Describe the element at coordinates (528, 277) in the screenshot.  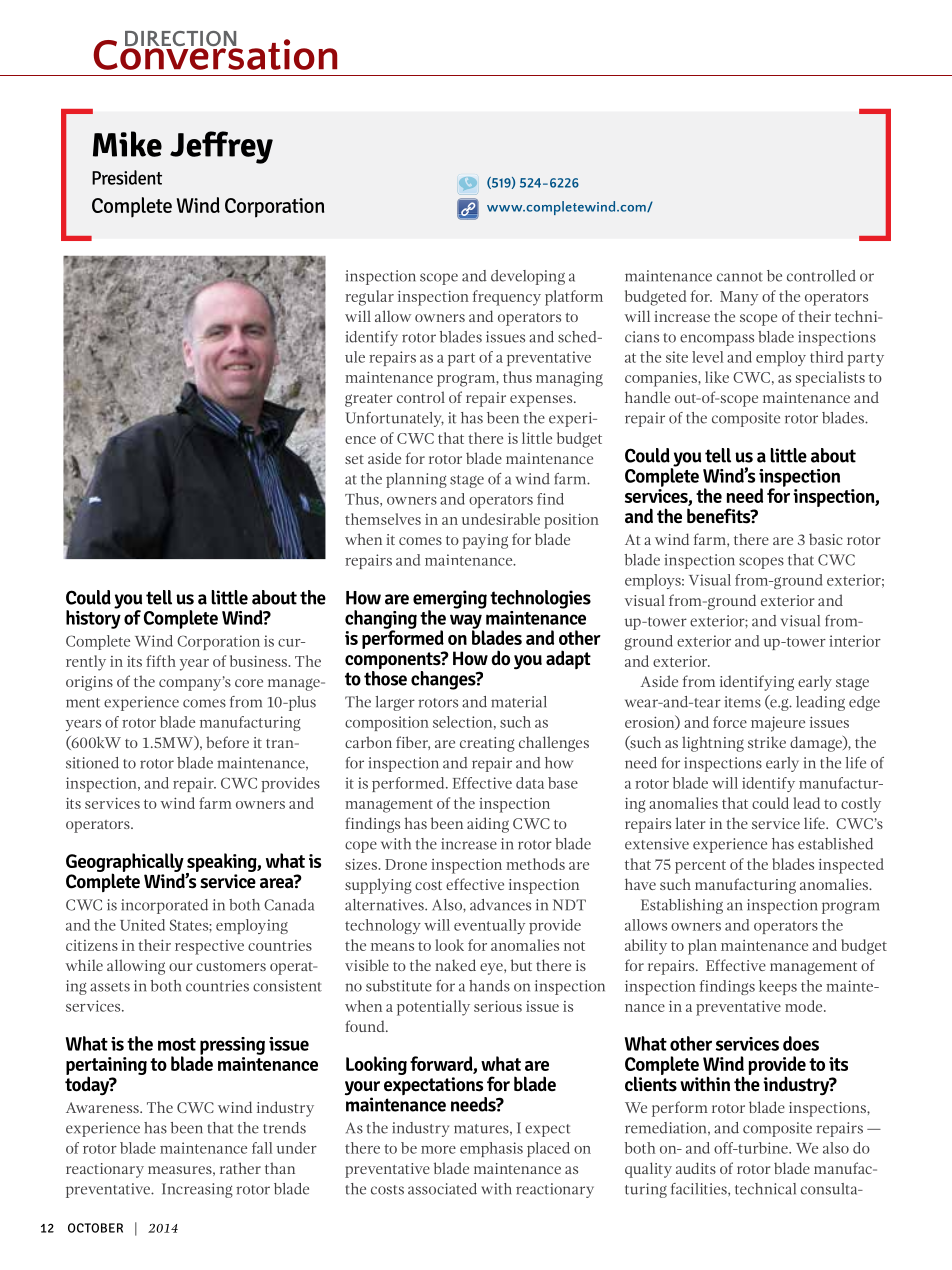
I see `developing` at that location.
